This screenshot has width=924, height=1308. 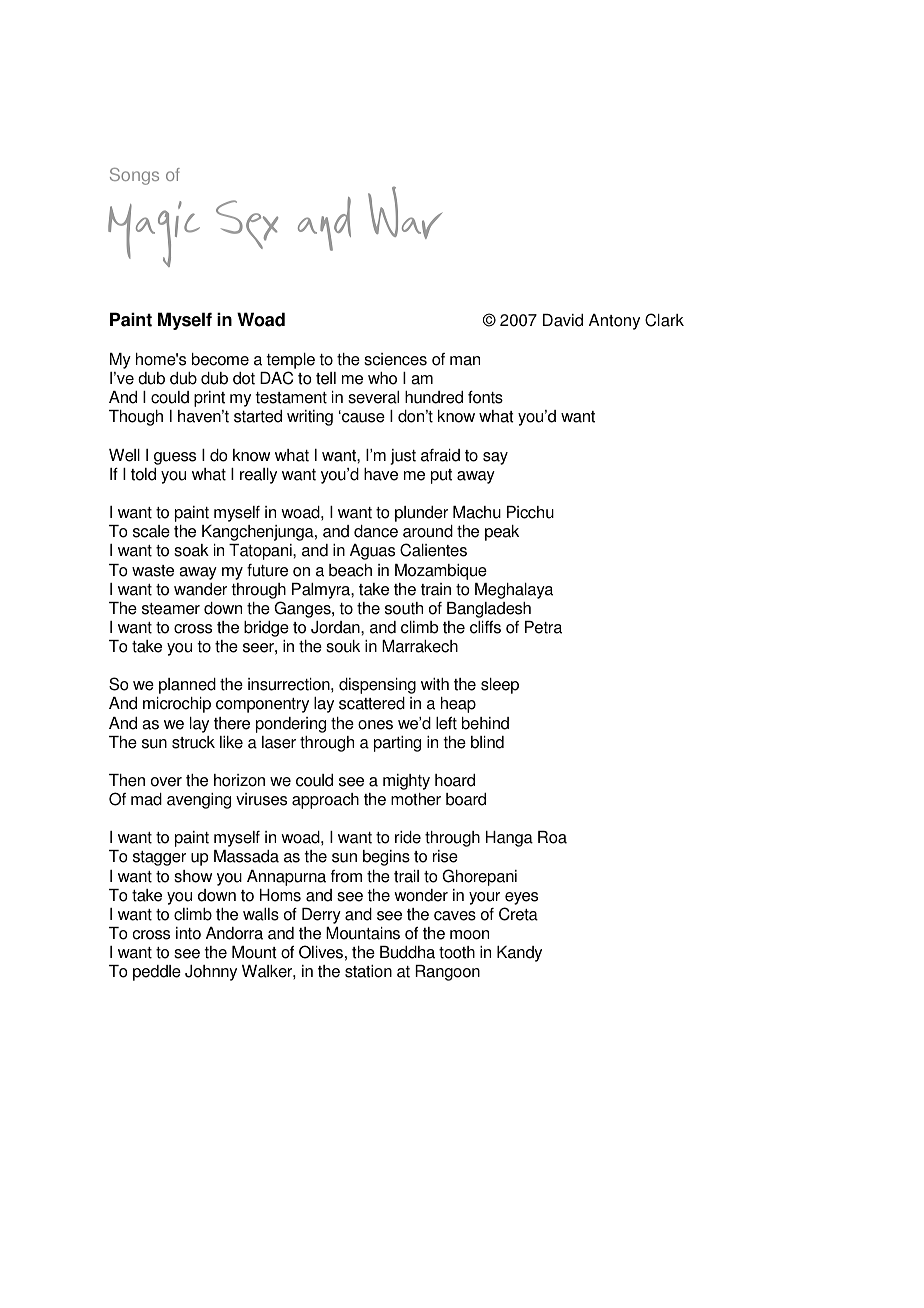 What do you see at coordinates (175, 458) in the screenshot?
I see `guess` at bounding box center [175, 458].
